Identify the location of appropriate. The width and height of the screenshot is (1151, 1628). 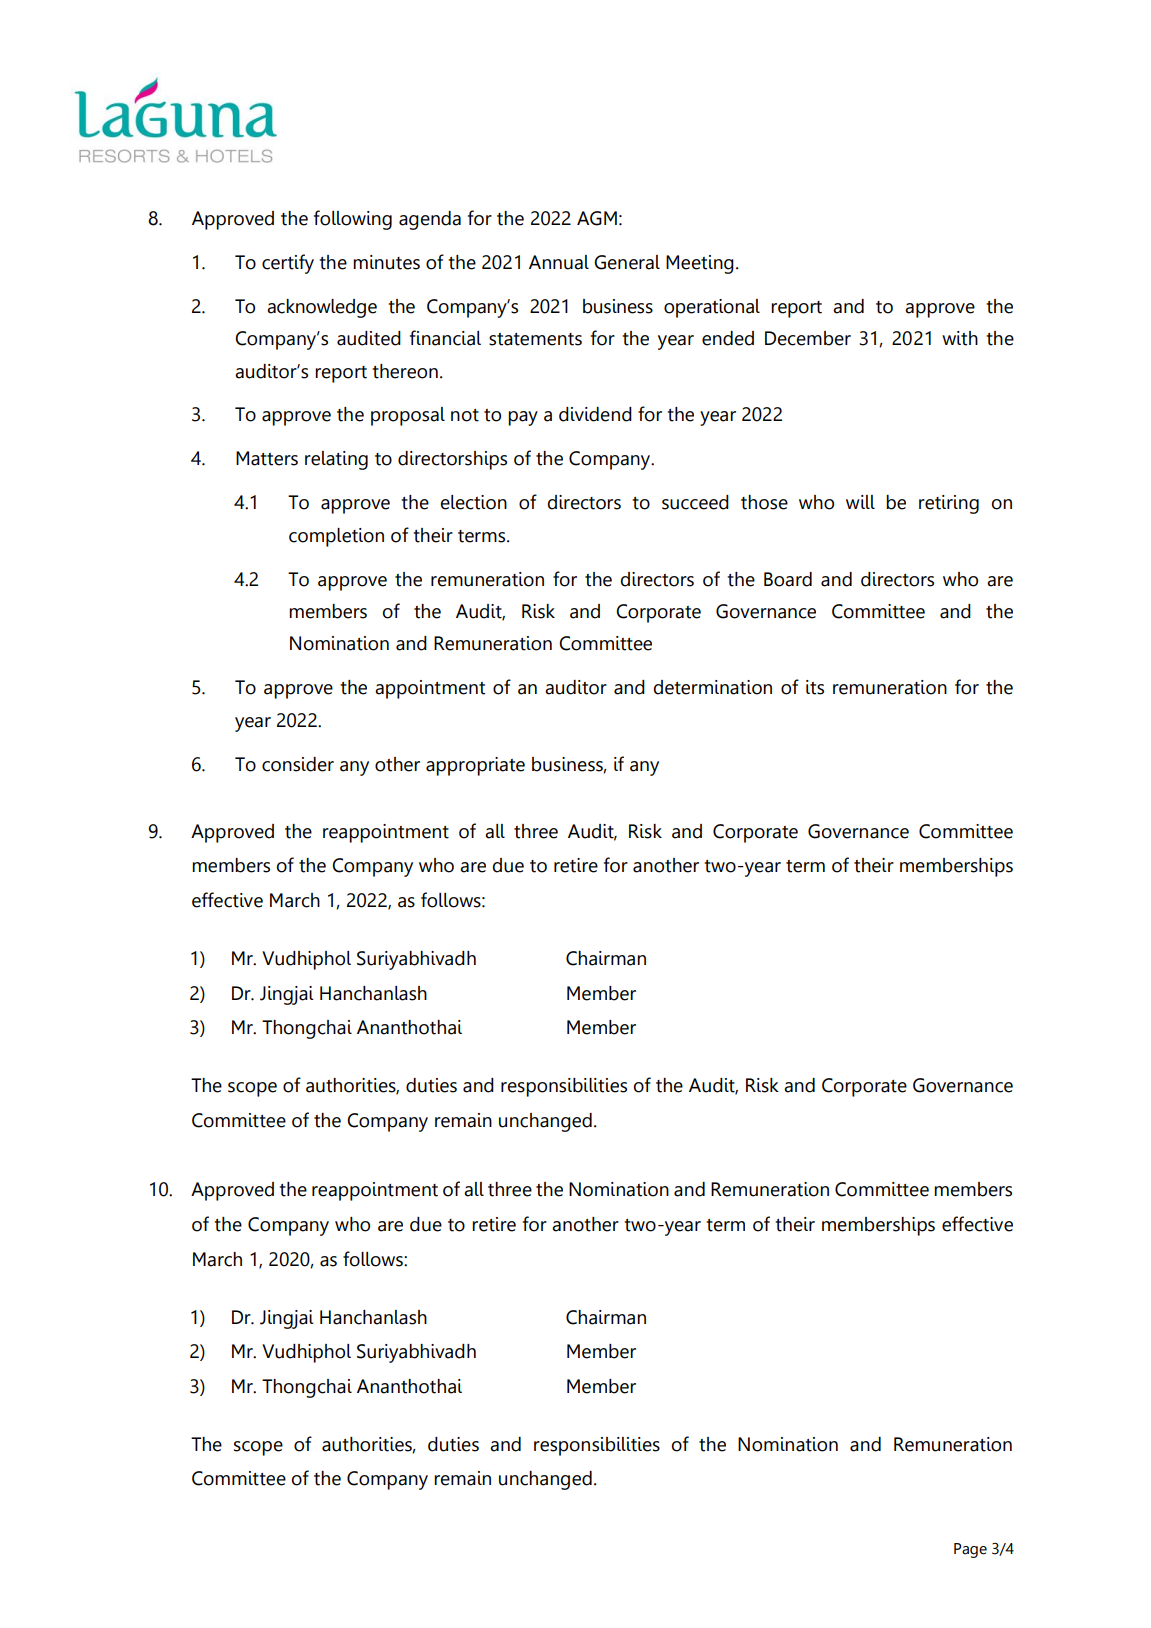
(475, 766).
